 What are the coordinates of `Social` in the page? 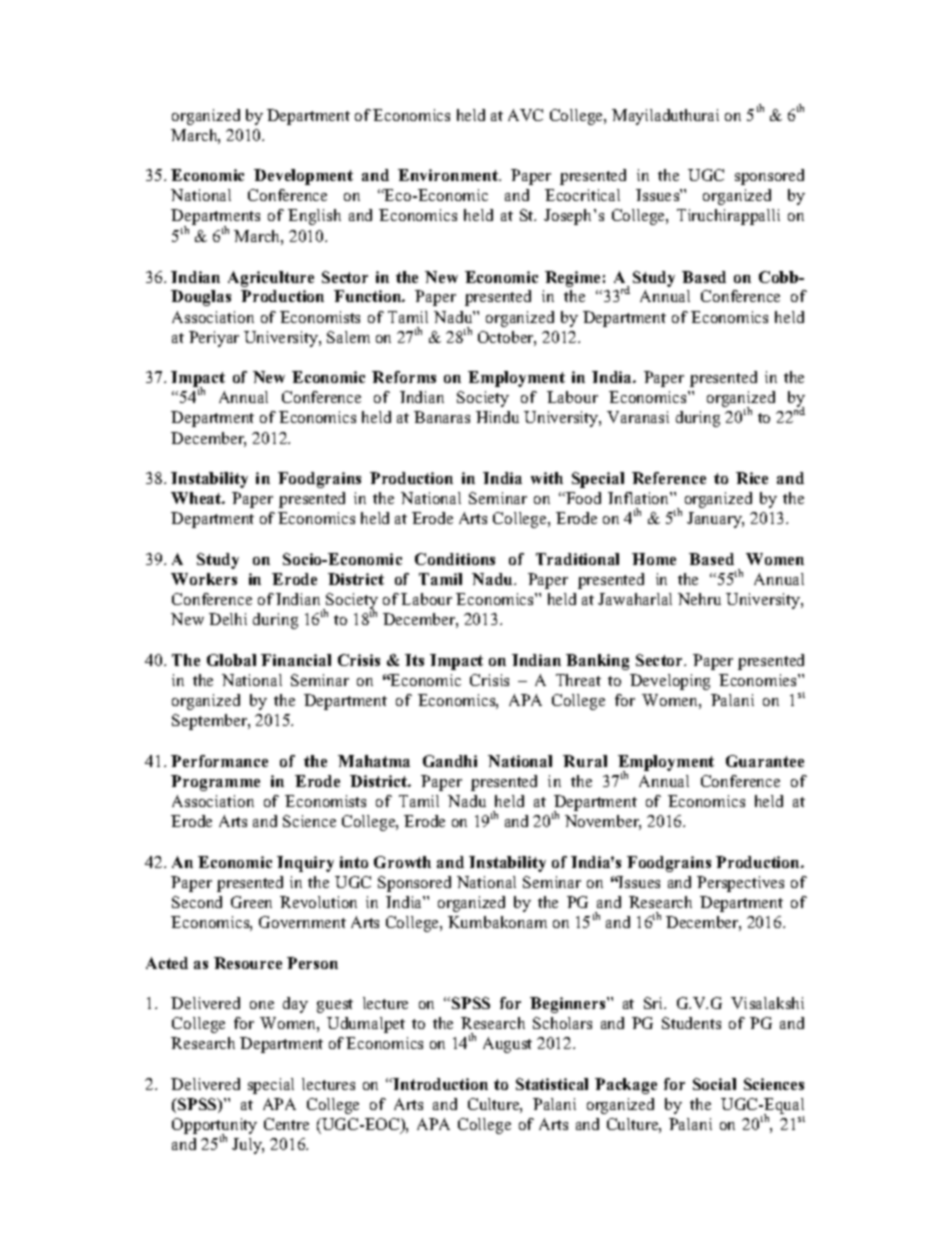 It's located at (714, 1084).
